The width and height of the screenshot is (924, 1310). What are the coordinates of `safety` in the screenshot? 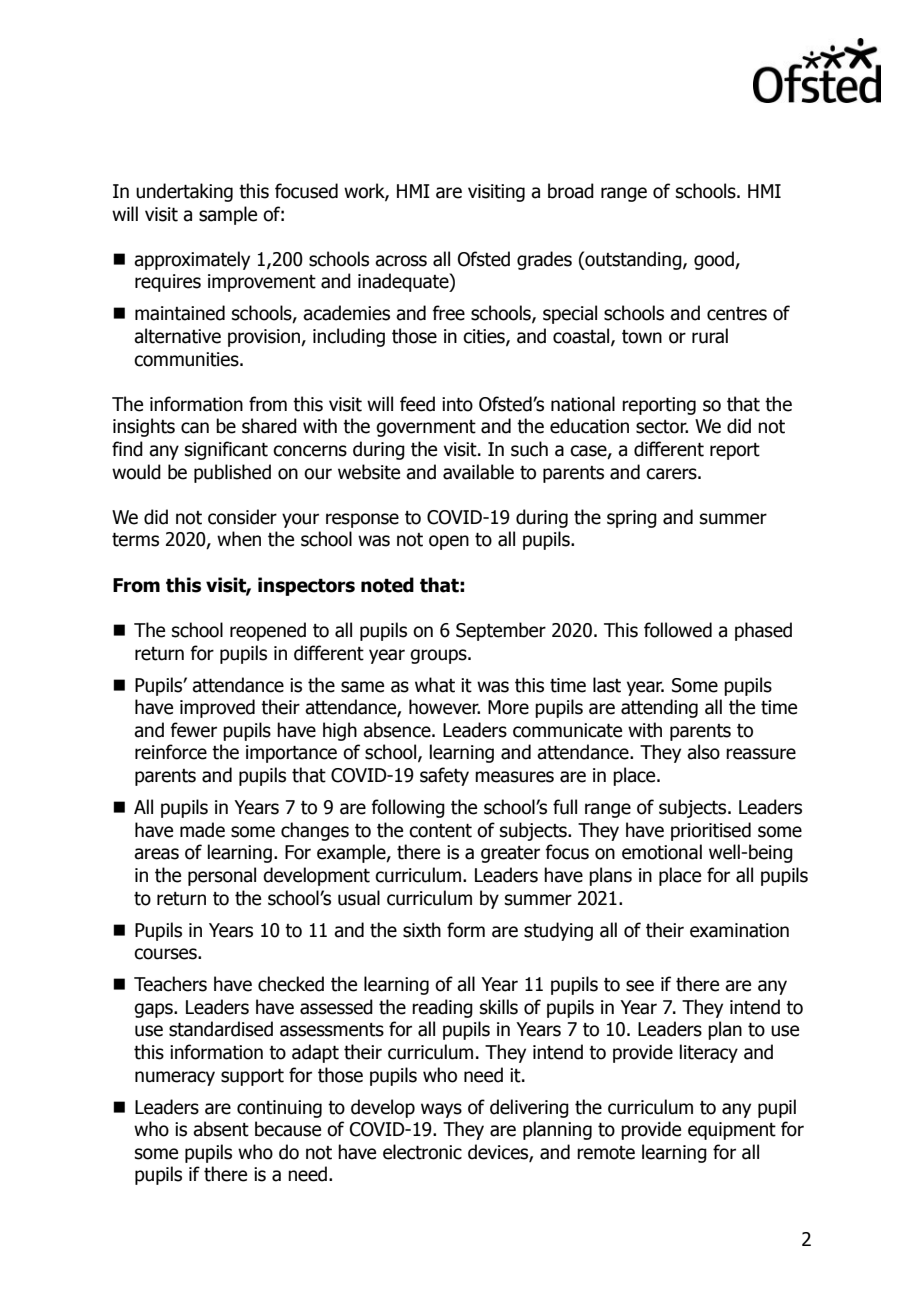 It's located at (444, 776).
